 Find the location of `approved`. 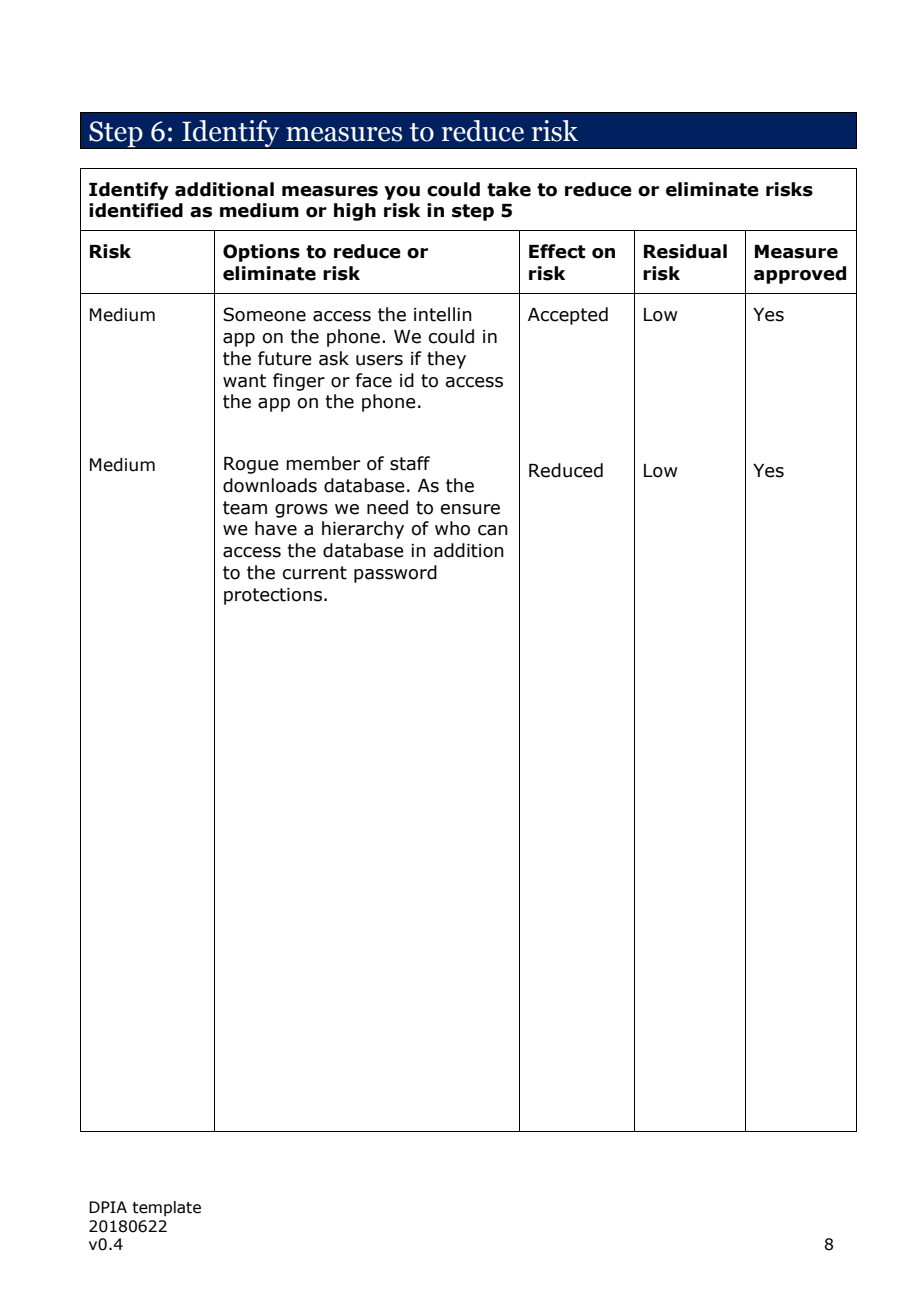

approved is located at coordinates (800, 275).
